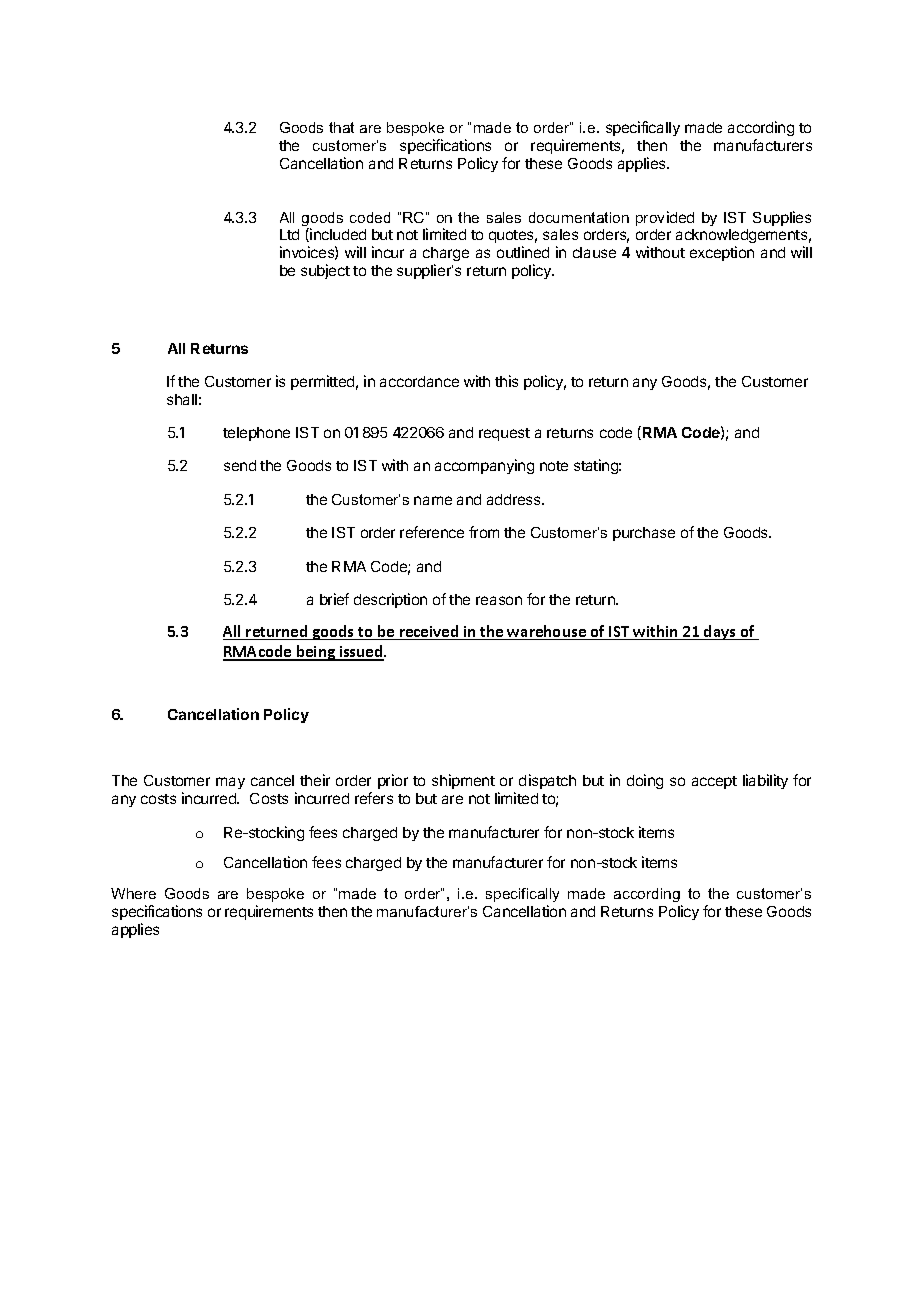 This page has width=924, height=1307. I want to click on days, so click(720, 632).
